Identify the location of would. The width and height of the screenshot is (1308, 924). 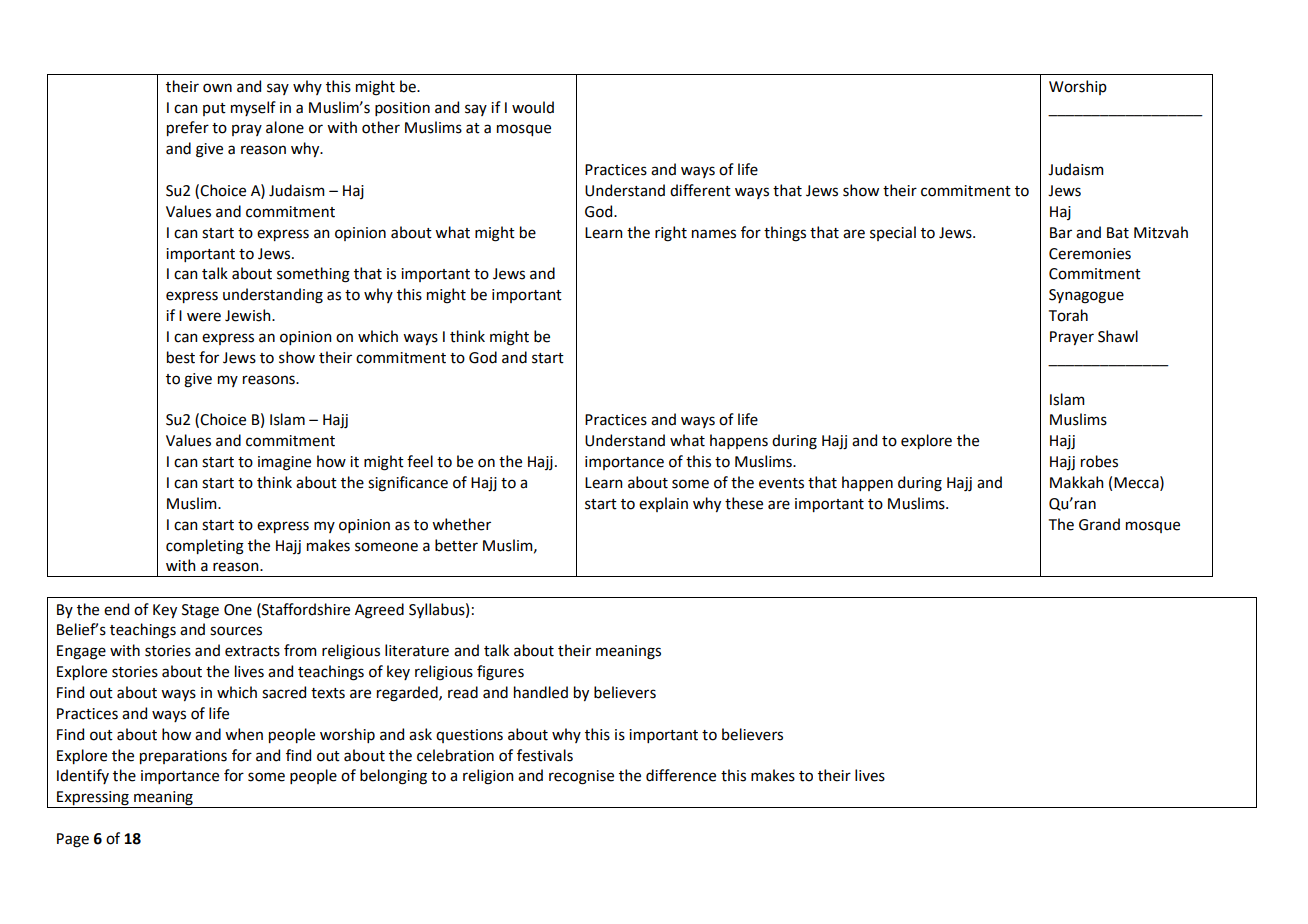
(533, 107).
